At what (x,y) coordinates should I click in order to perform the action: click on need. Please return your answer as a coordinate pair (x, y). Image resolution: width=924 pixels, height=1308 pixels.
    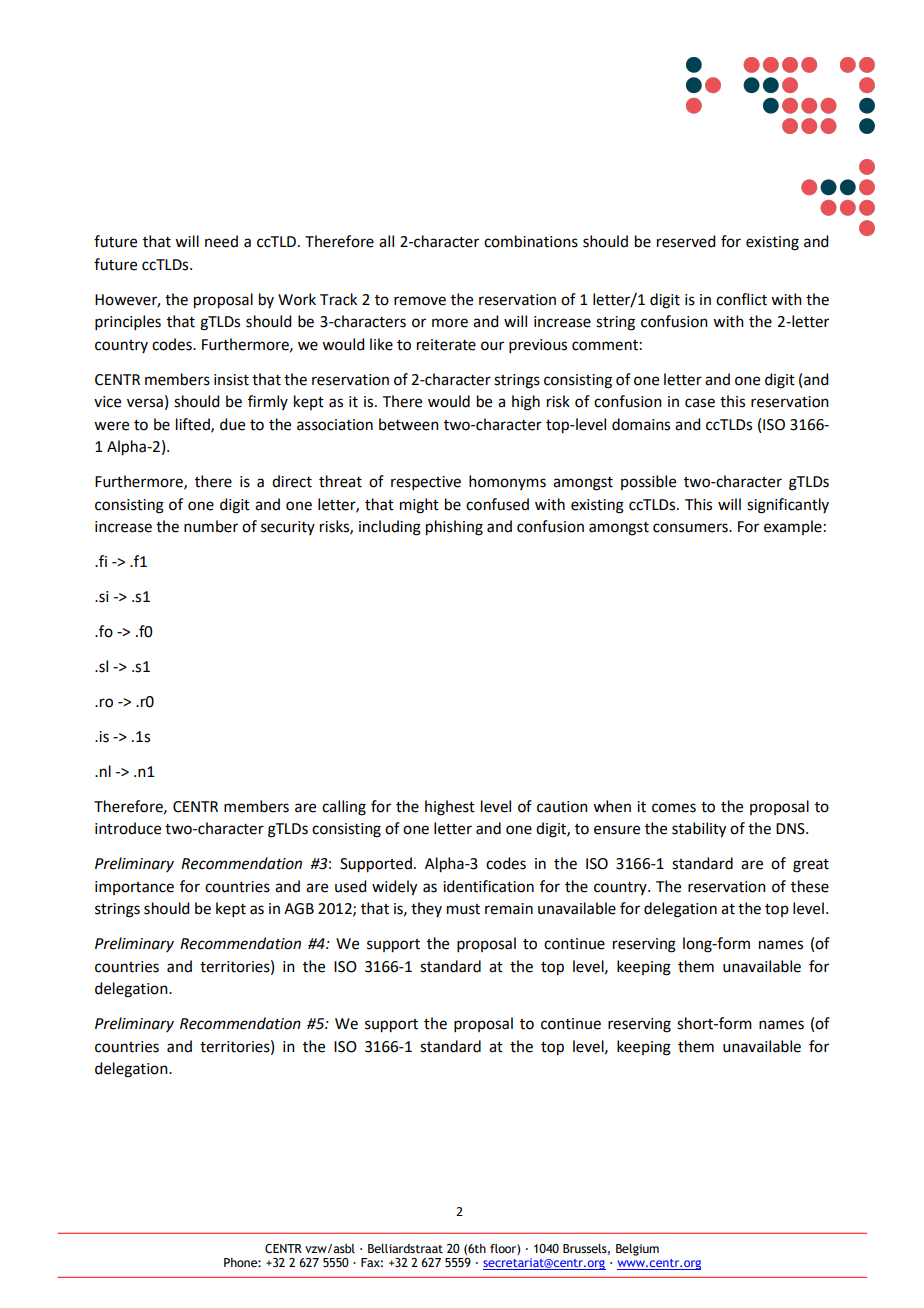
    Looking at the image, I should click on (221, 241).
